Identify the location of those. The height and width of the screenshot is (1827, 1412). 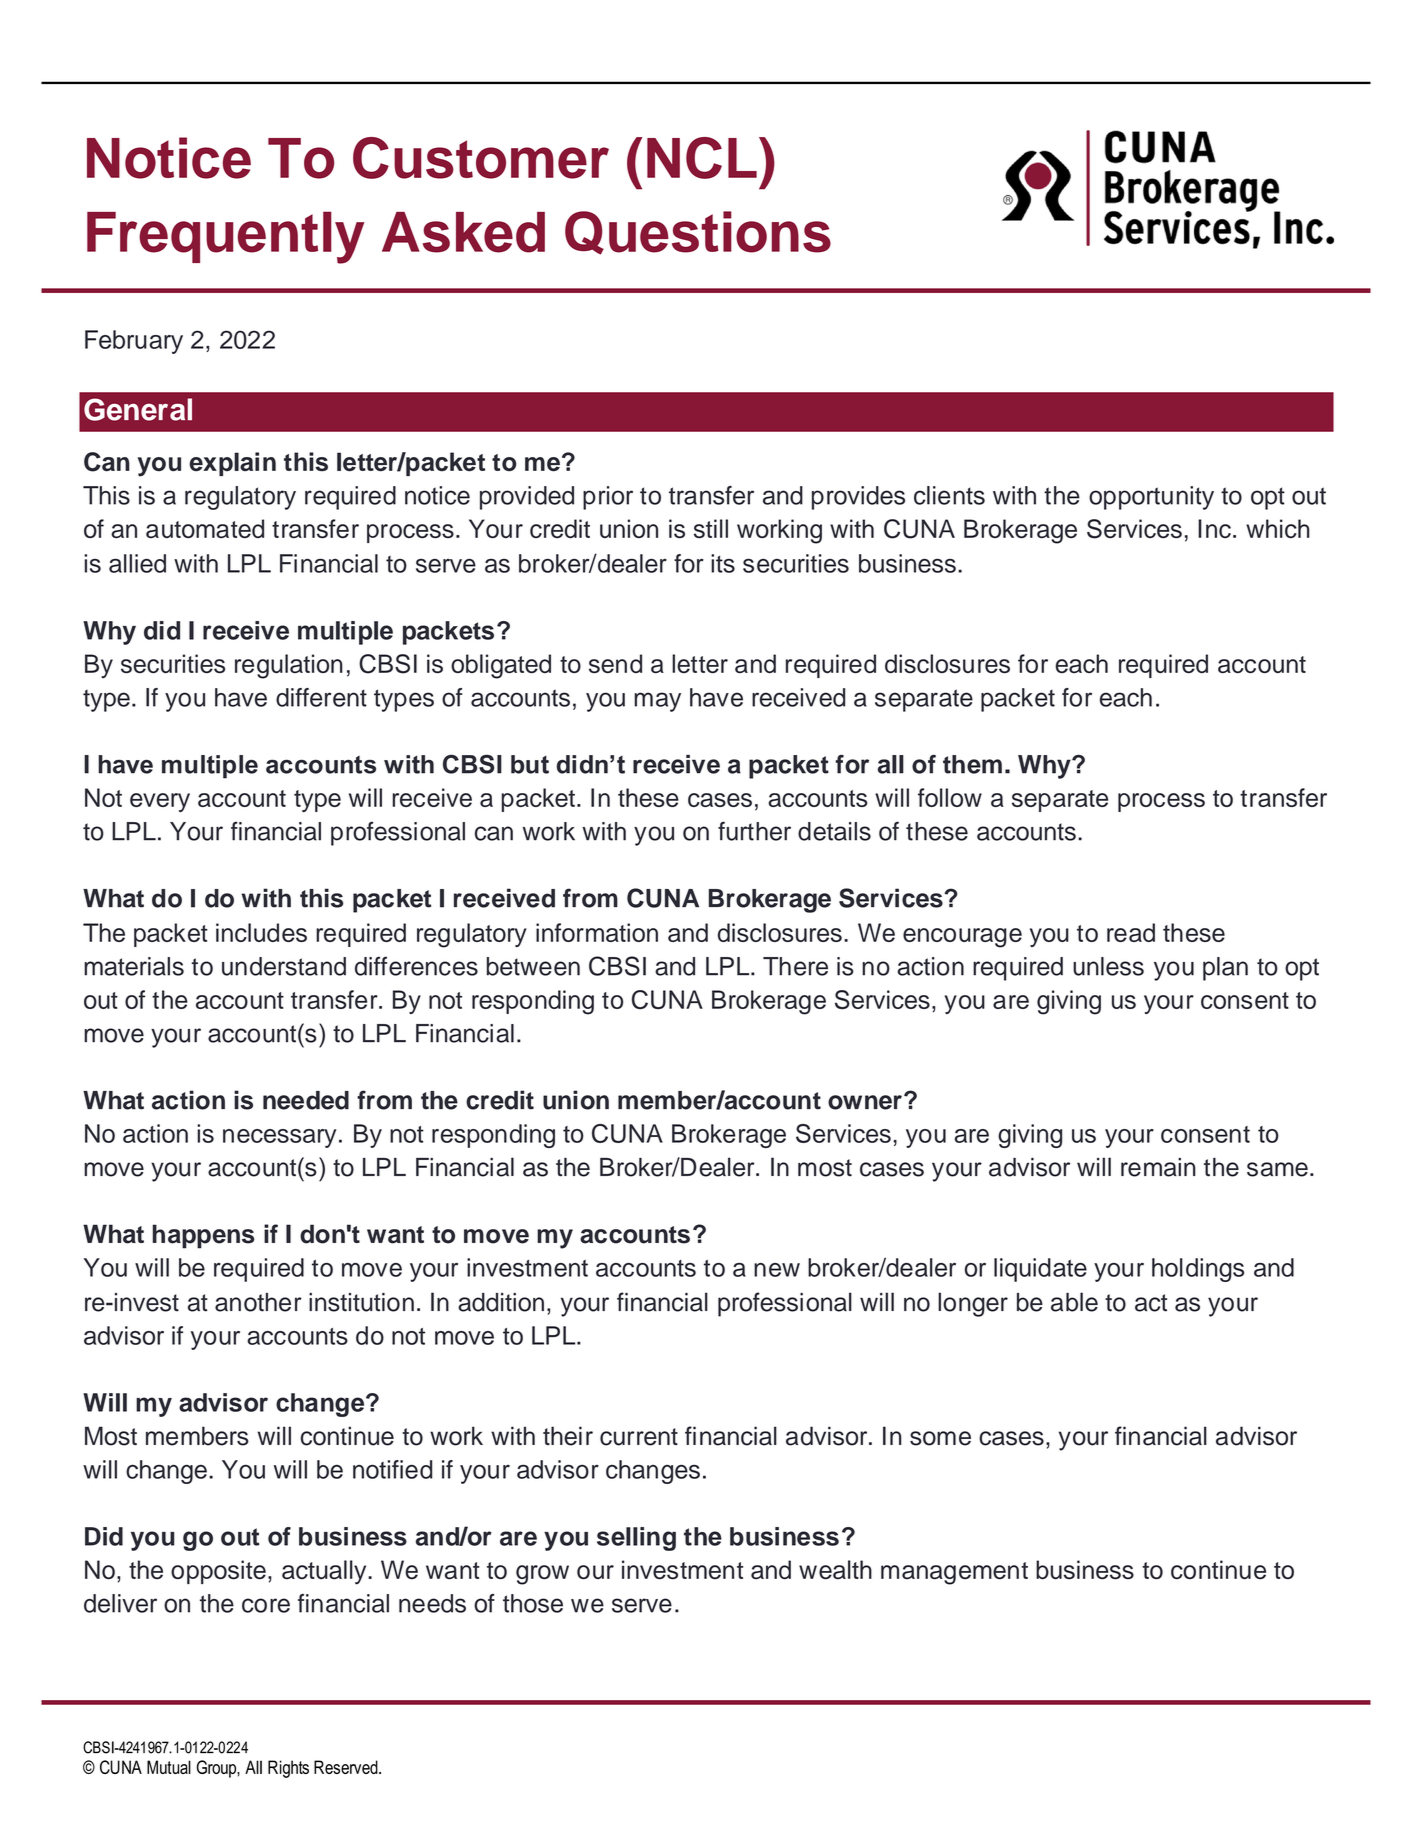
(533, 1603).
